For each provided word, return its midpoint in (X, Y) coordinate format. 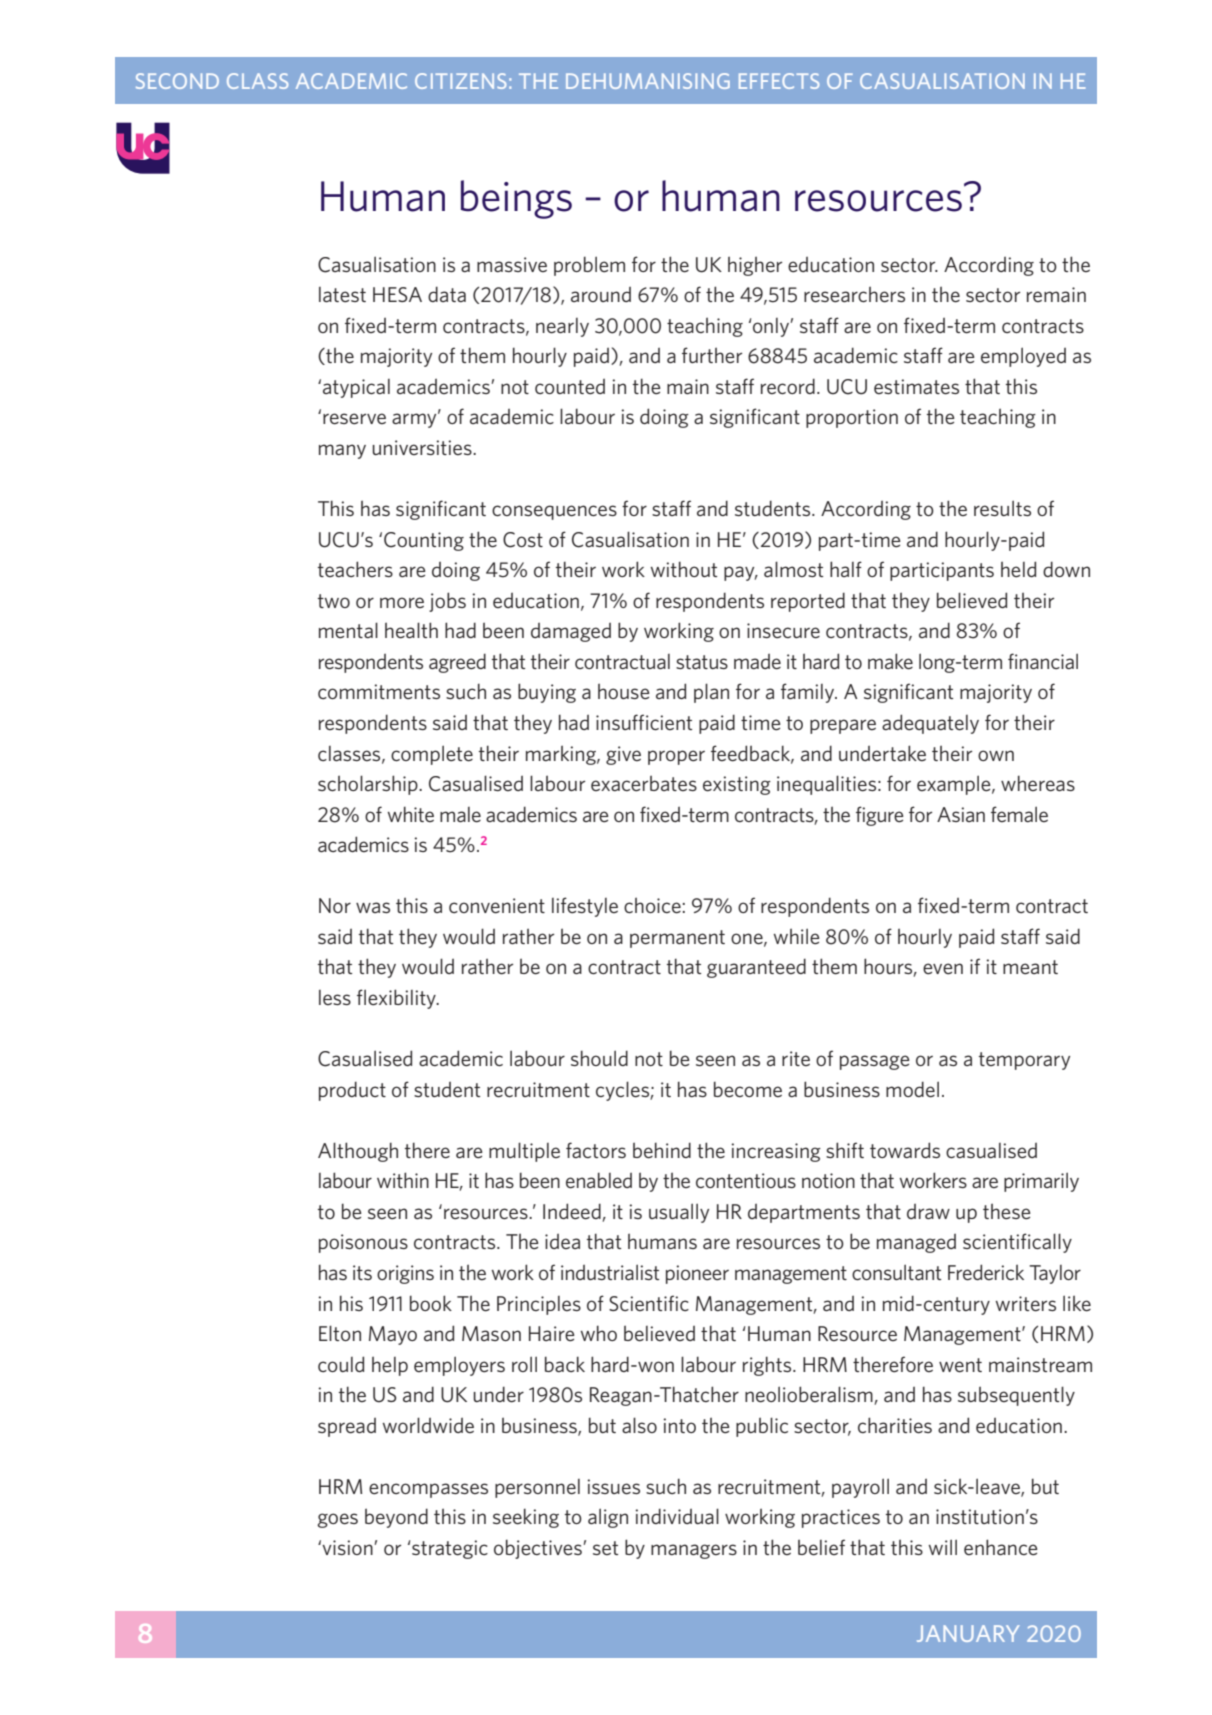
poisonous (363, 1243)
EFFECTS (779, 81)
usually (679, 1213)
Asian (961, 814)
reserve (354, 419)
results (1002, 508)
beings (516, 199)
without (683, 569)
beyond (396, 1518)
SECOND (177, 81)
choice (652, 905)
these (1007, 1211)
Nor (335, 905)
